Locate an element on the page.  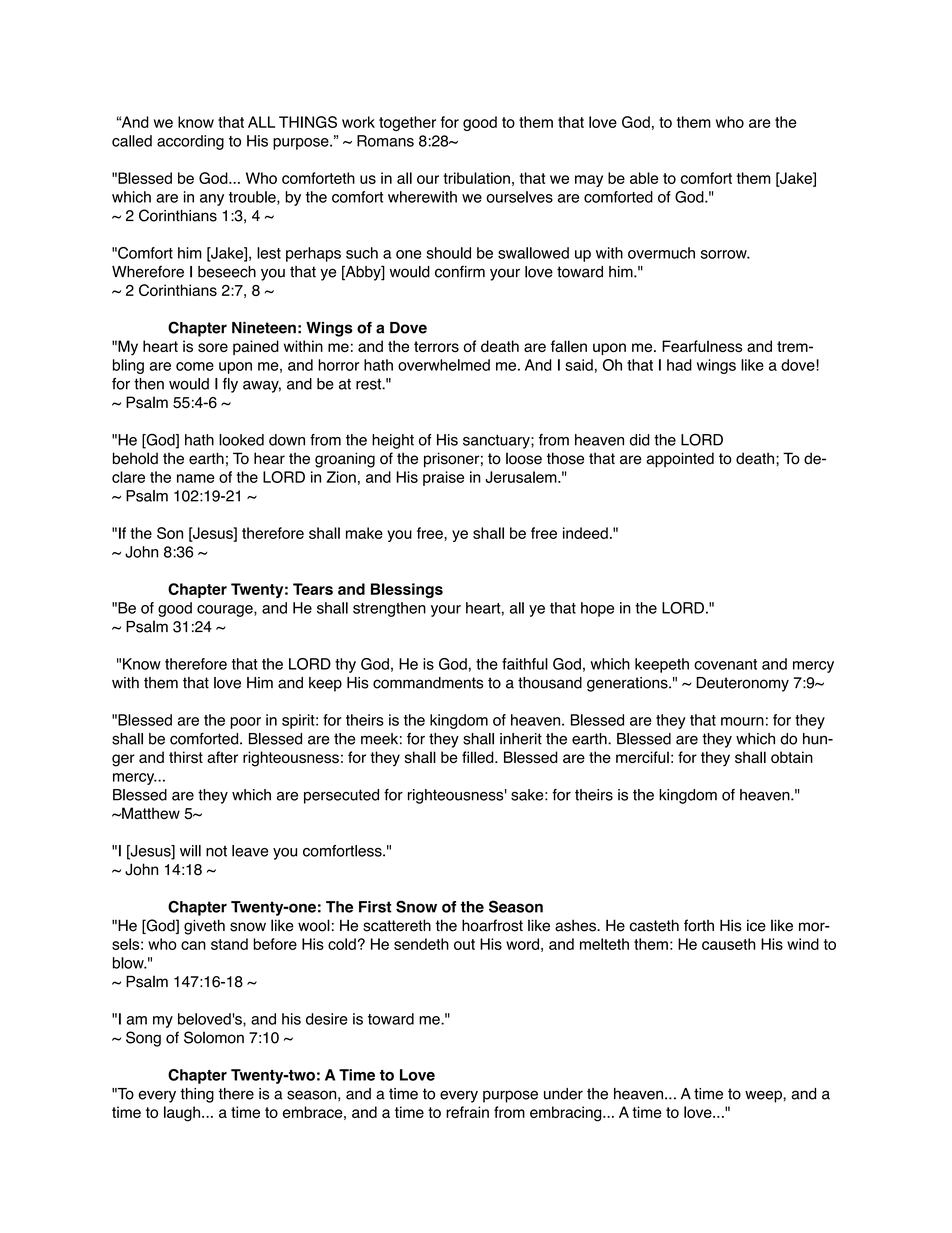
Blessings is located at coordinates (407, 590).
